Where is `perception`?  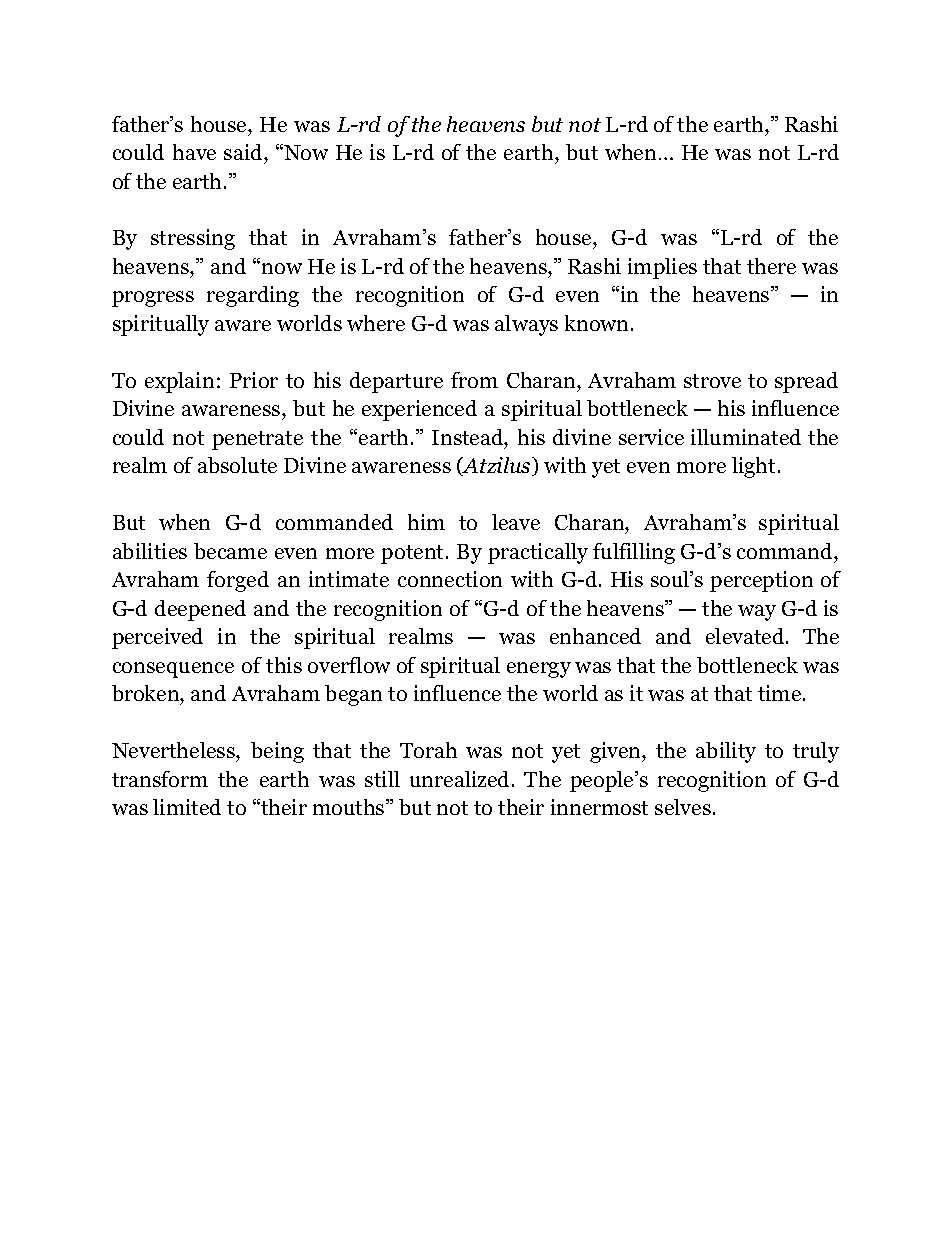
perception is located at coordinates (761, 581).
